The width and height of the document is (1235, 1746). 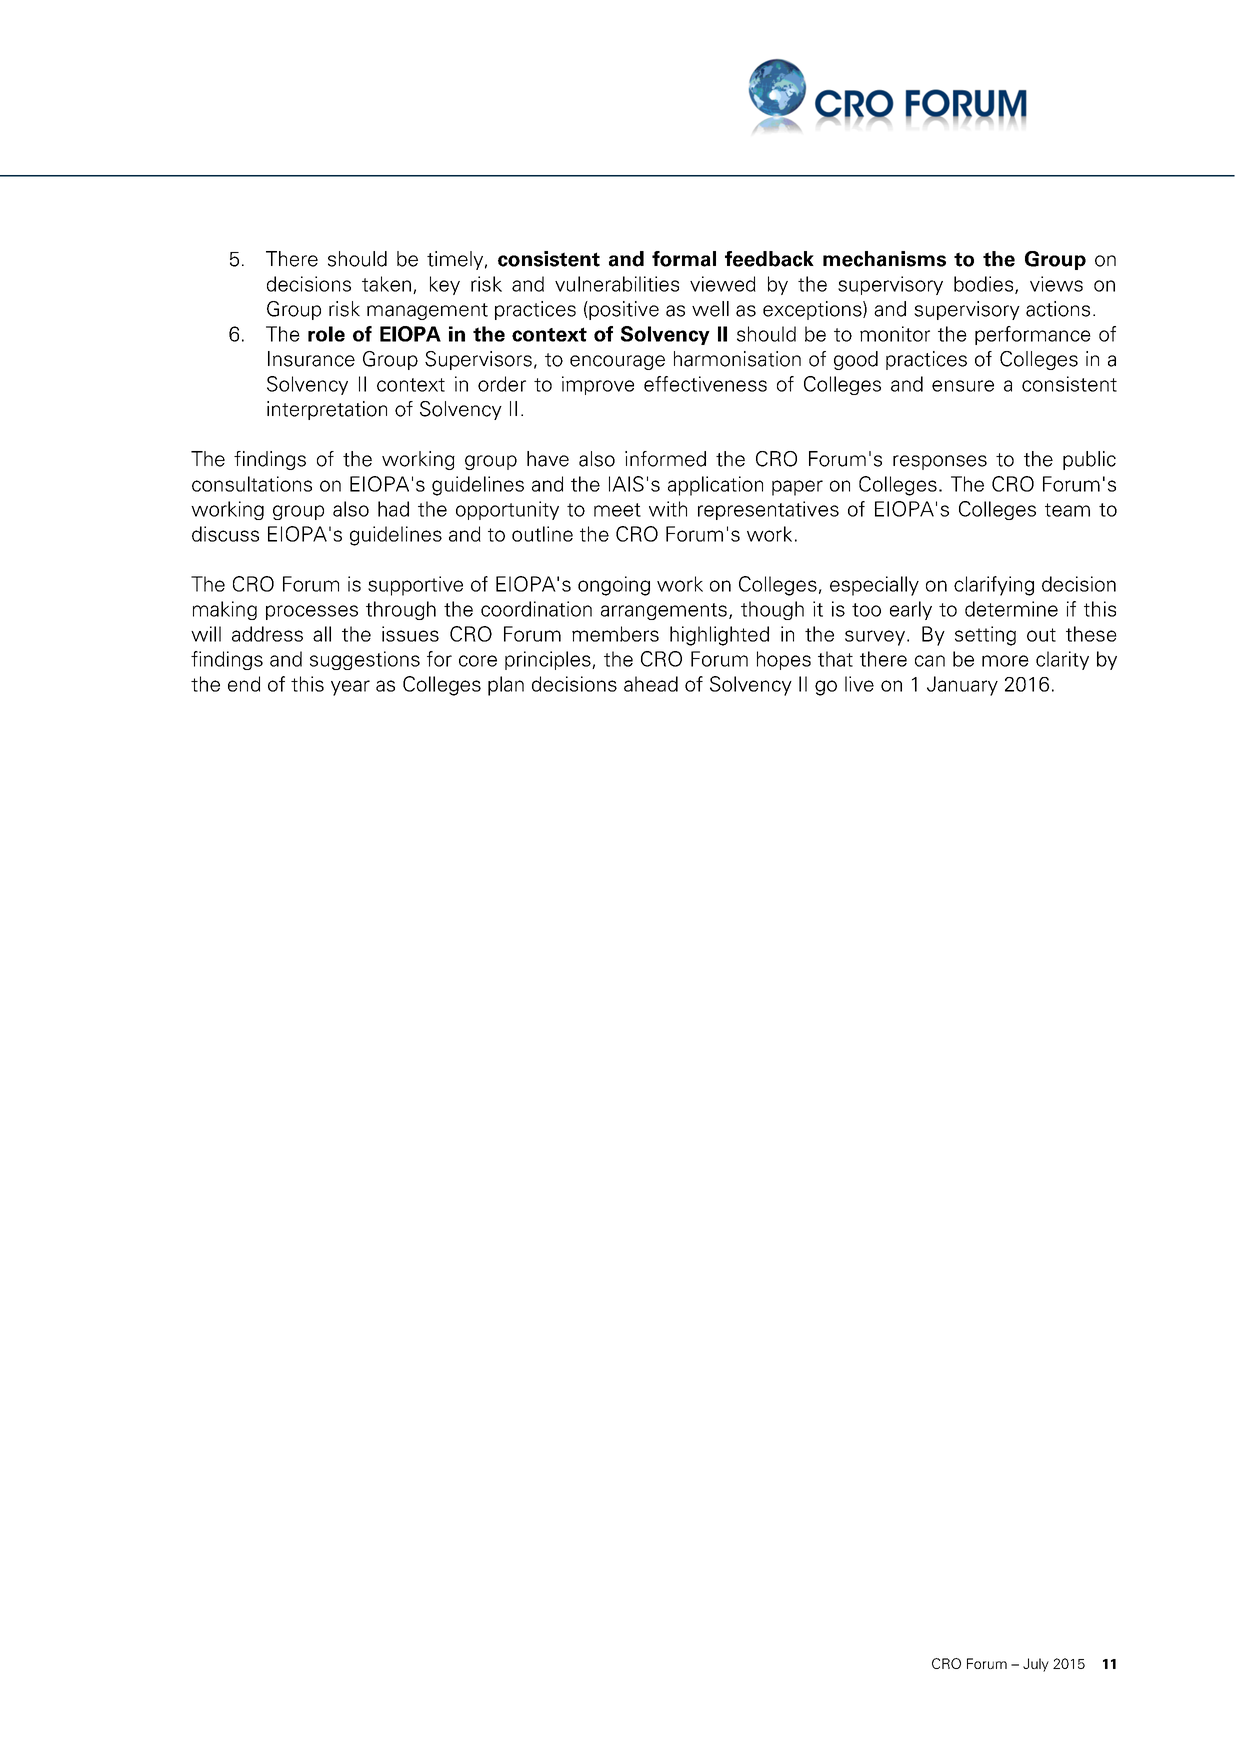 What do you see at coordinates (326, 334) in the document?
I see `role` at bounding box center [326, 334].
